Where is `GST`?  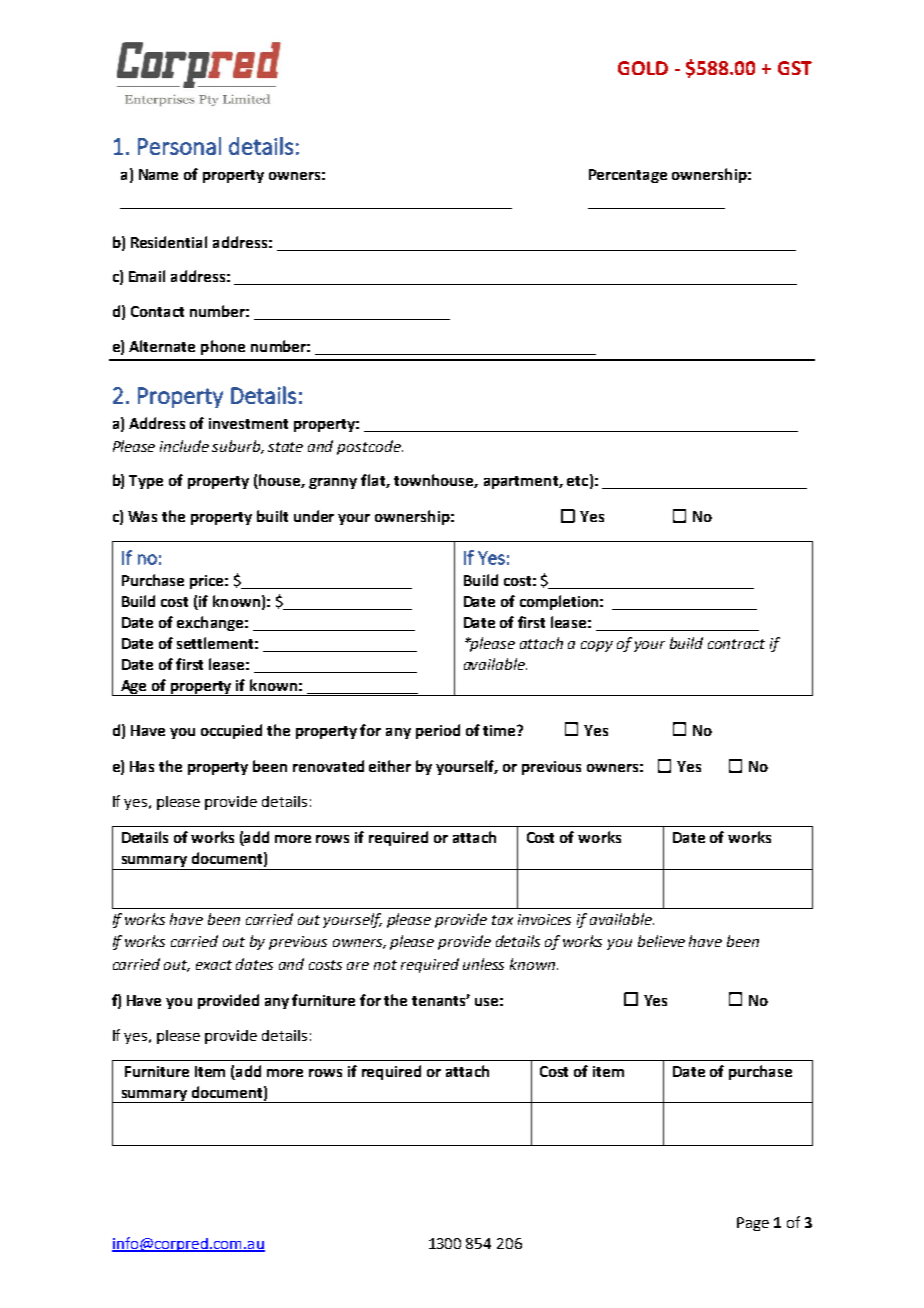
GST is located at coordinates (795, 68).
